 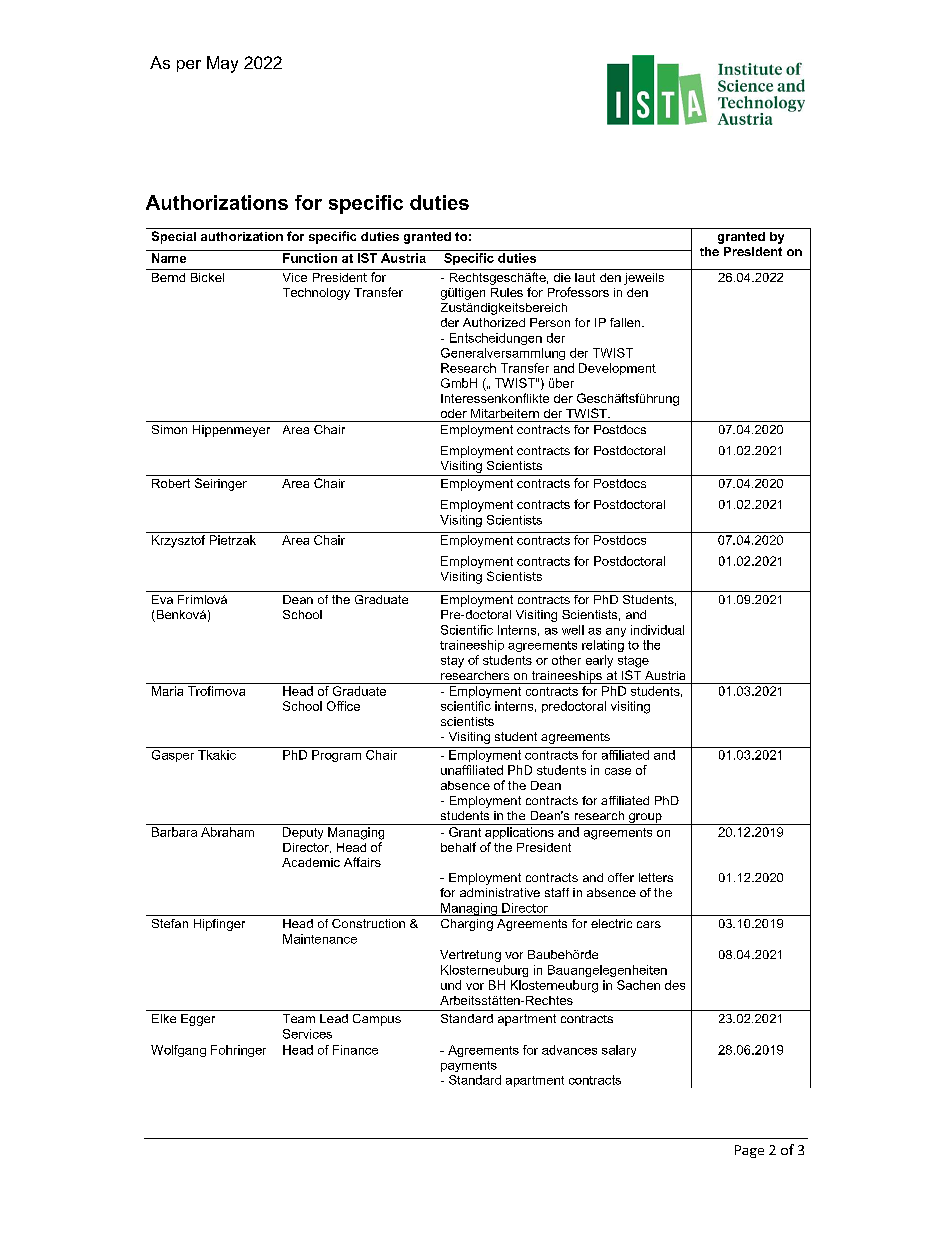 I want to click on Rules, so click(x=507, y=292).
